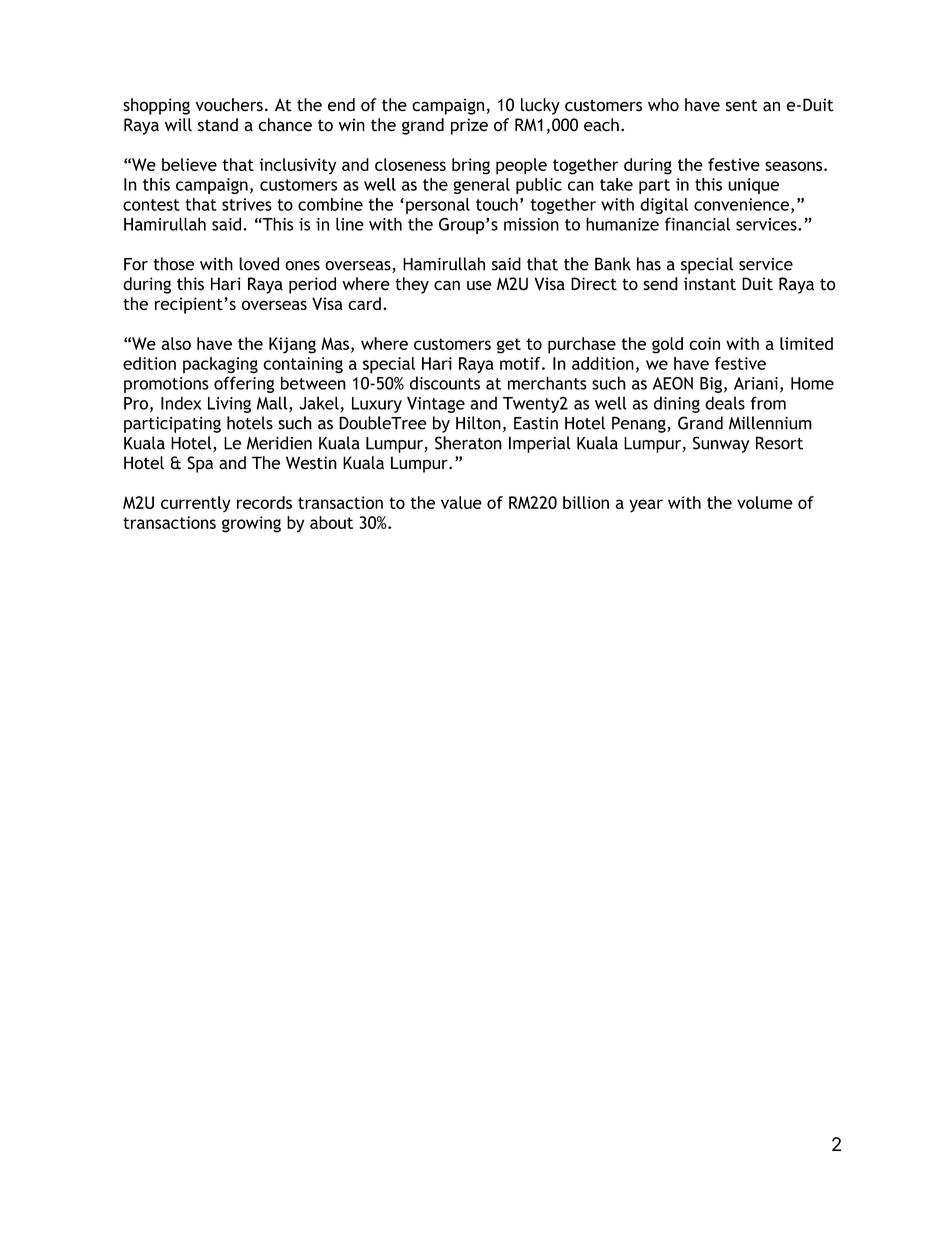  What do you see at coordinates (229, 405) in the screenshot?
I see `Living` at bounding box center [229, 405].
